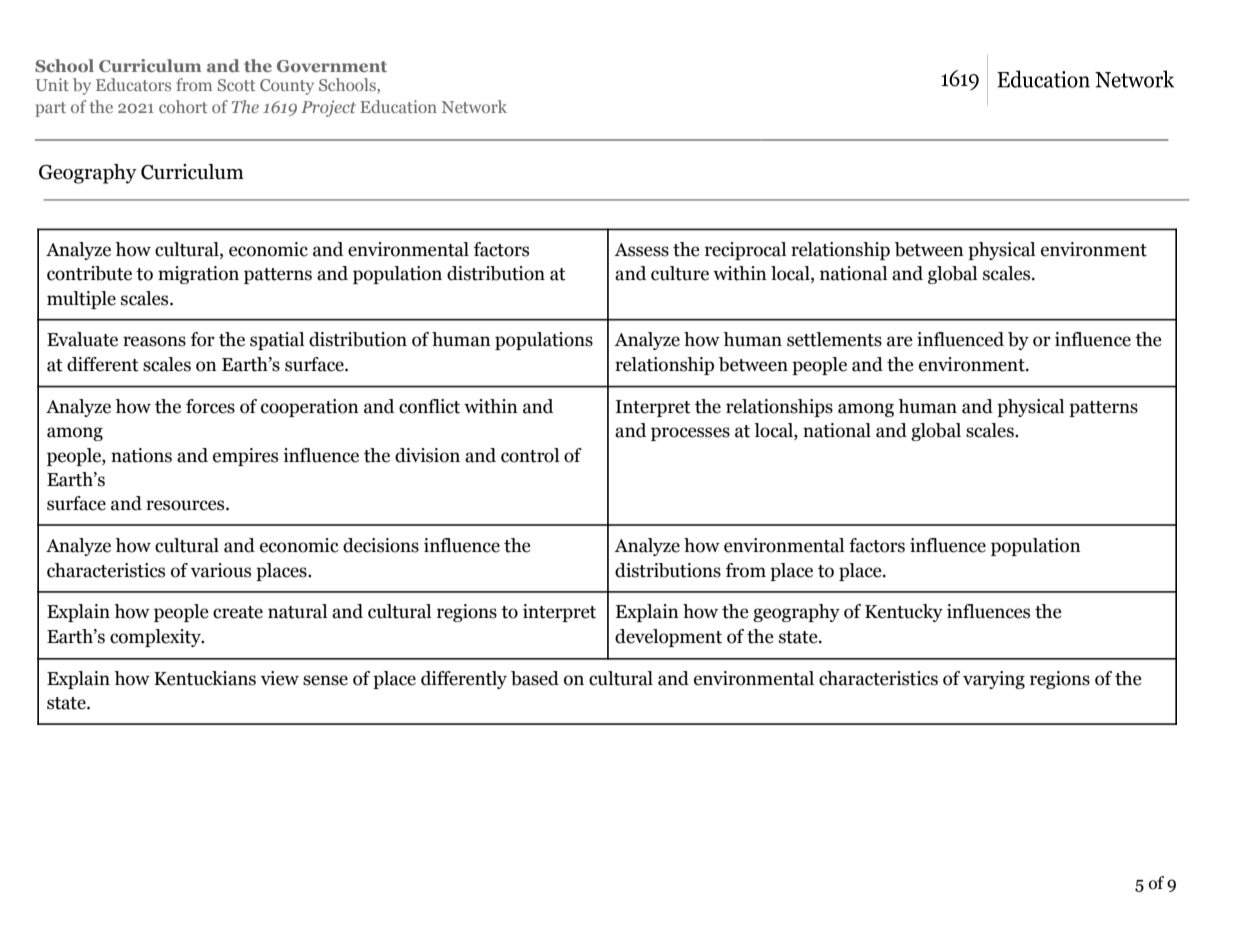 This image has width=1233, height=952. What do you see at coordinates (994, 680) in the image?
I see `varying` at bounding box center [994, 680].
